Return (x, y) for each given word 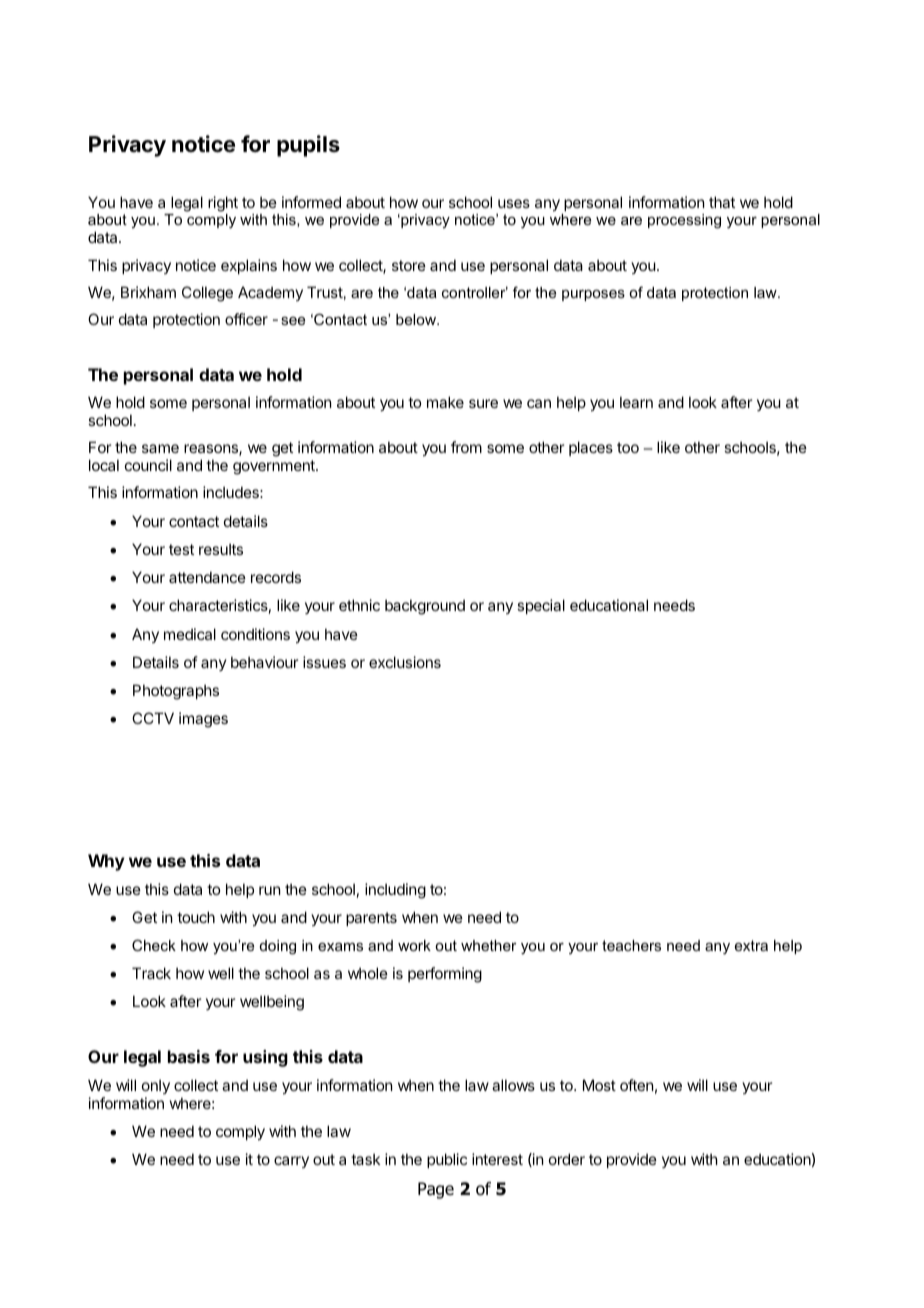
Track (151, 973)
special (541, 606)
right (223, 204)
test (181, 549)
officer (246, 319)
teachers (631, 945)
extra (751, 945)
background (425, 607)
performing (445, 975)
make (445, 402)
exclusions (405, 662)
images (203, 720)
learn (636, 402)
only (156, 1086)
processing (684, 221)
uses (514, 203)
